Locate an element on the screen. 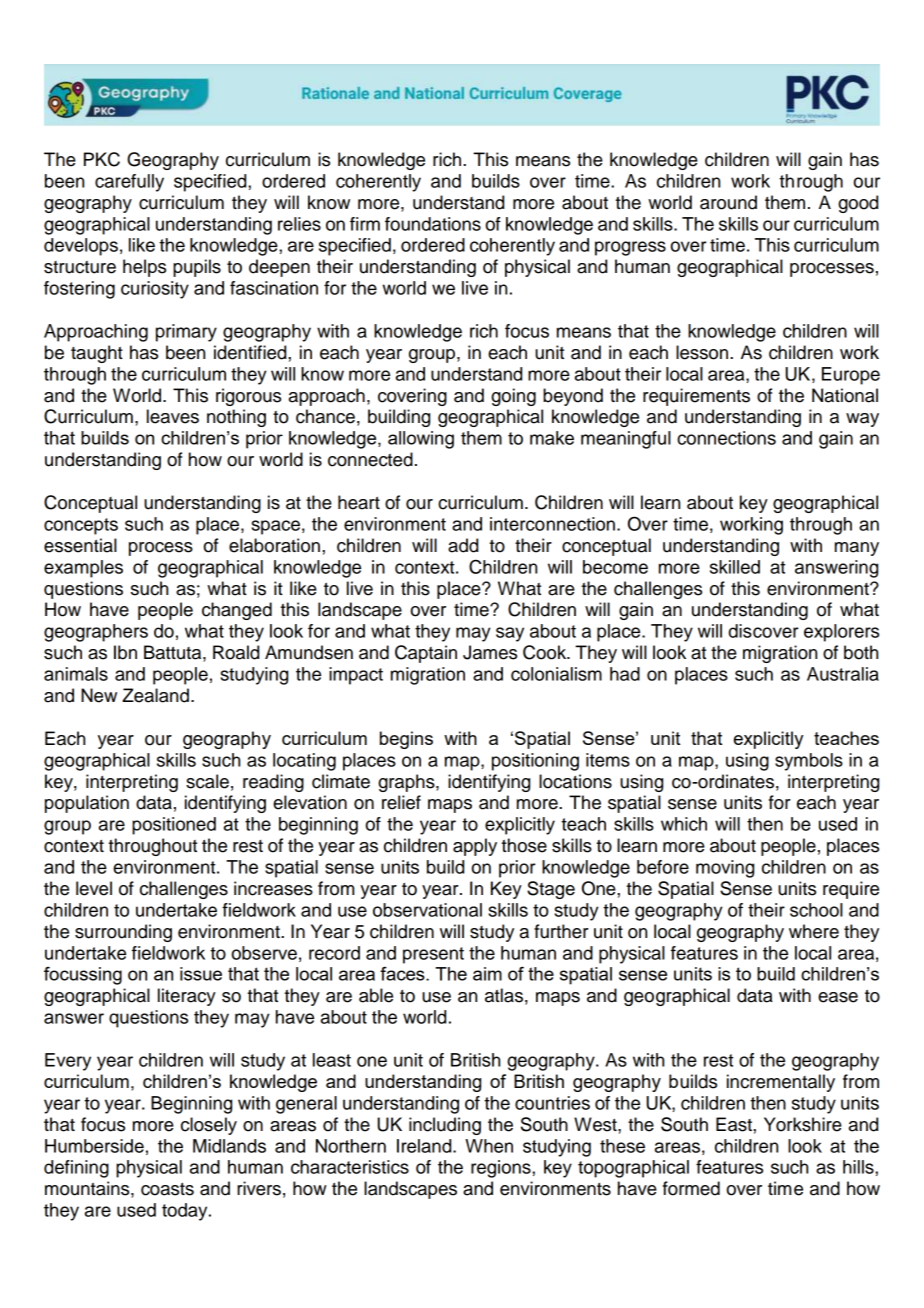  moving is located at coordinates (725, 869).
